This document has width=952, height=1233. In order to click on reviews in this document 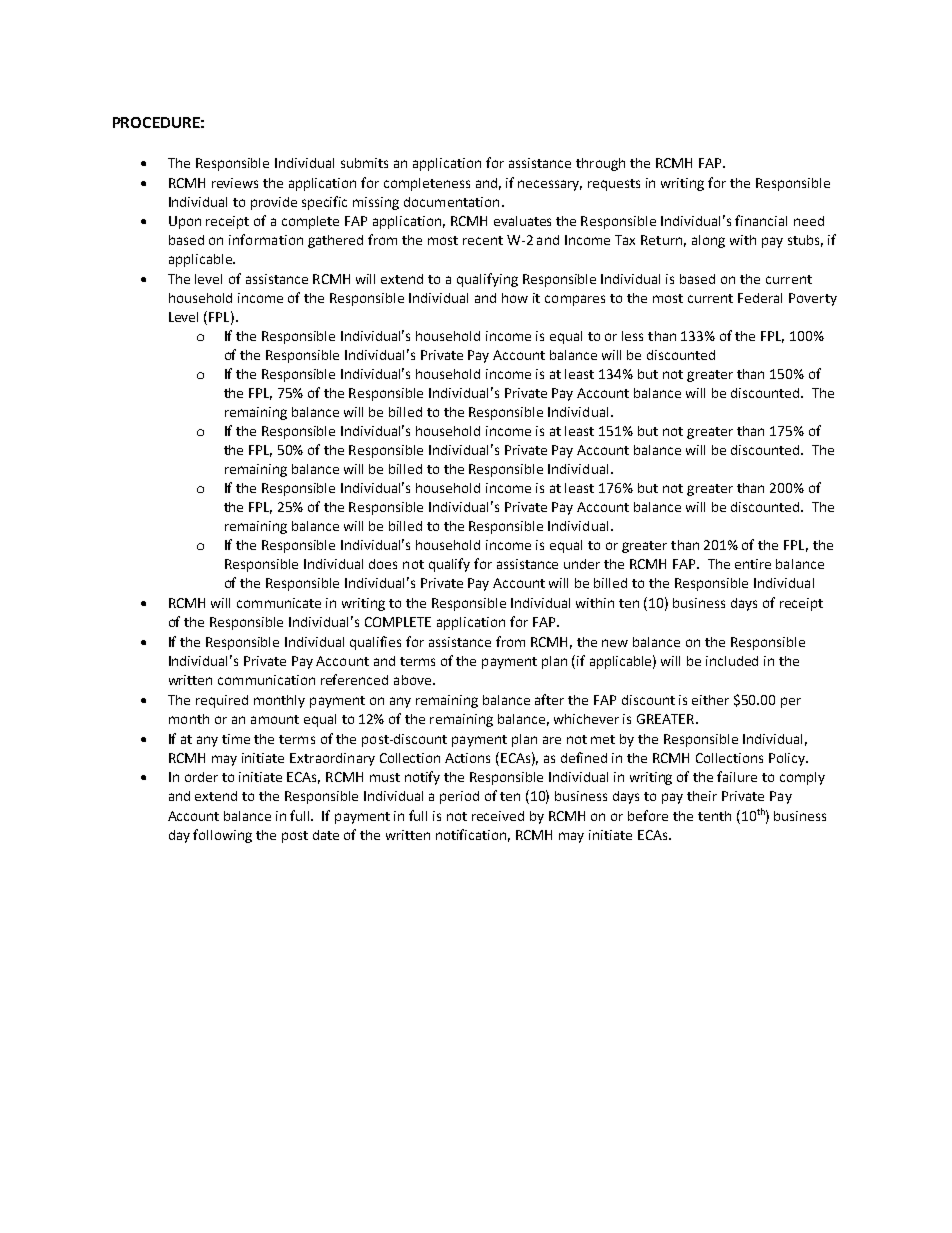, I will do `click(235, 183)`.
